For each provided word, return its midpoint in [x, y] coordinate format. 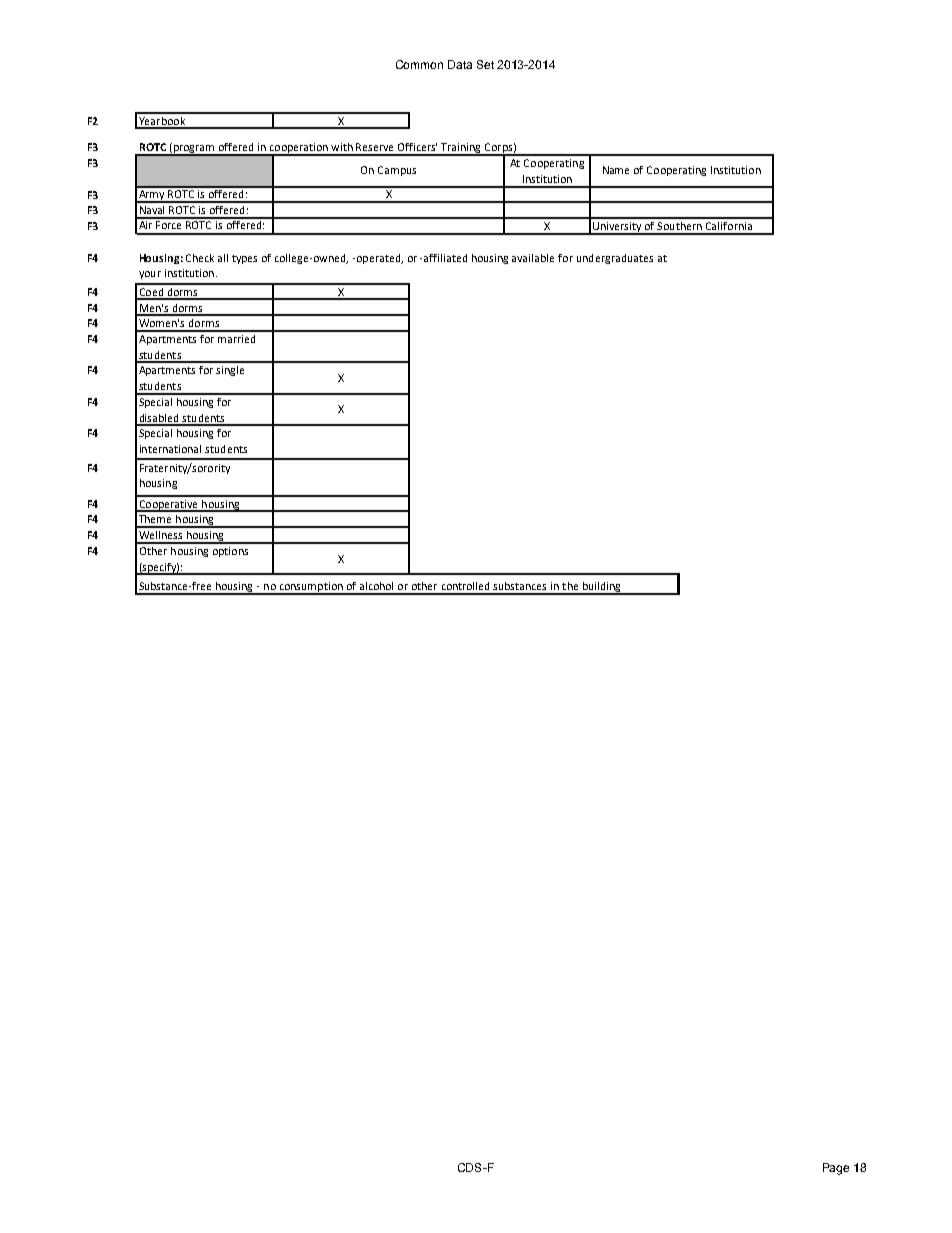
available [533, 258]
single [230, 371]
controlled [465, 586]
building [601, 588]
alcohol [376, 586]
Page [836, 1169]
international [170, 449]
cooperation [299, 149]
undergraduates [615, 259]
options [230, 552]
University [617, 228]
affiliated [445, 258]
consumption [311, 588]
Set [485, 64]
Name [616, 170]
